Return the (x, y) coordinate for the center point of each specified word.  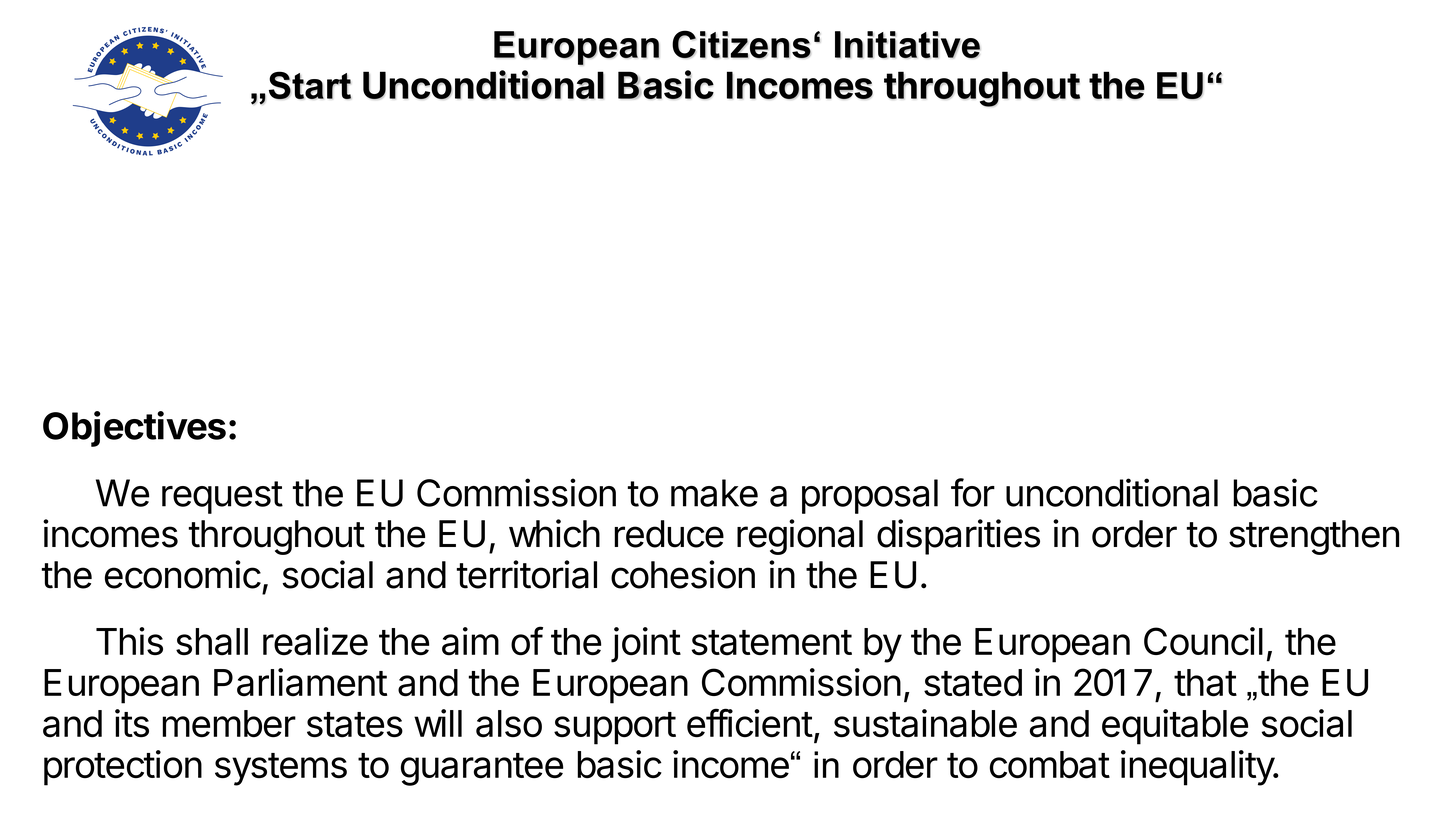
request (222, 497)
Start (310, 85)
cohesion (683, 574)
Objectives (134, 429)
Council (1203, 641)
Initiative (907, 45)
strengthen (1314, 537)
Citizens (741, 44)
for (973, 492)
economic (183, 574)
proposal (870, 496)
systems (281, 769)
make (714, 493)
